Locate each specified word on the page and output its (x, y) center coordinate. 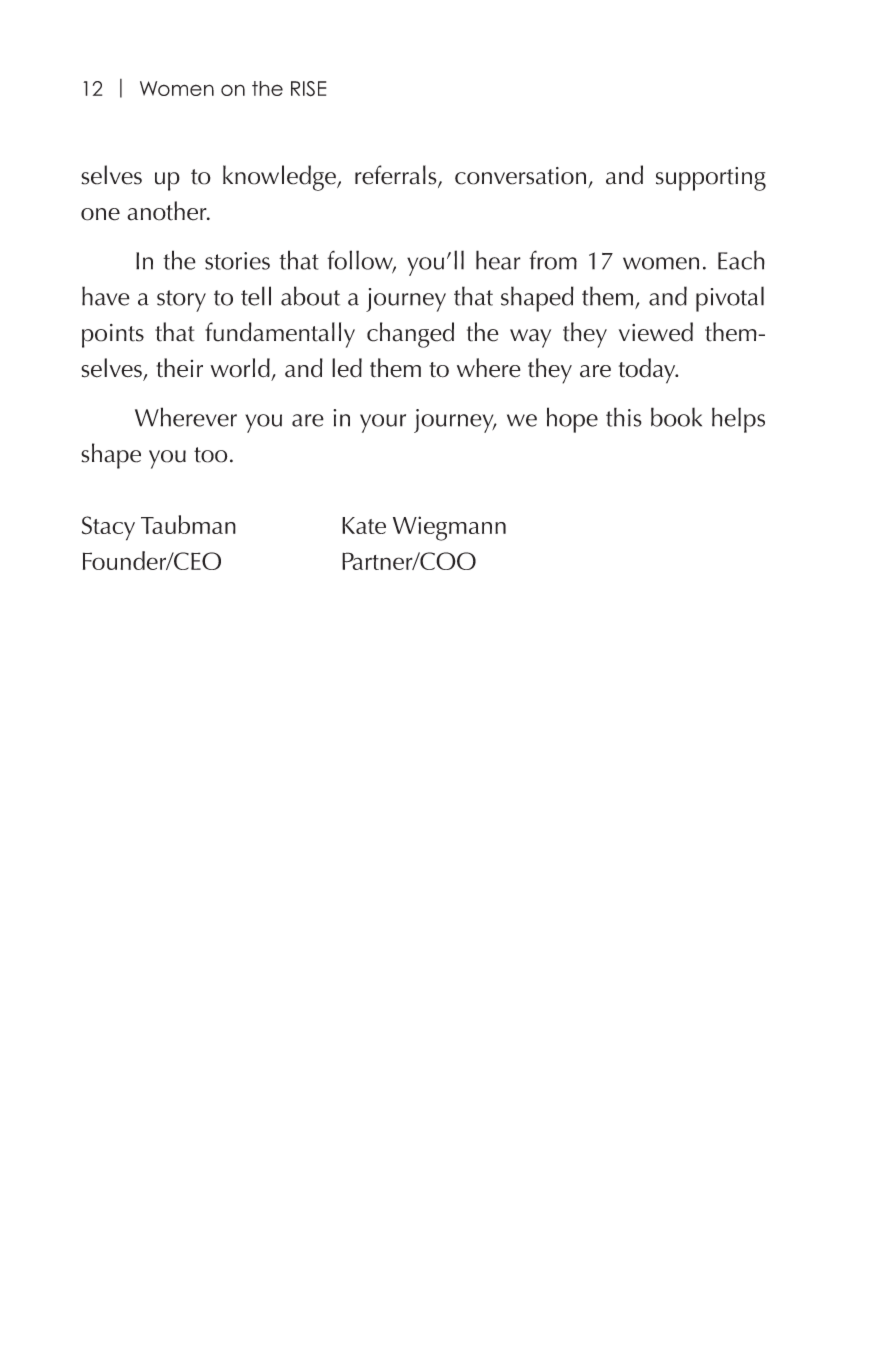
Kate (364, 525)
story (181, 301)
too (211, 455)
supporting (711, 179)
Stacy (108, 528)
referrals (397, 176)
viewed (656, 332)
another (168, 211)
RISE (308, 89)
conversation (520, 176)
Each (741, 260)
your (383, 423)
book (676, 417)
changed (410, 335)
